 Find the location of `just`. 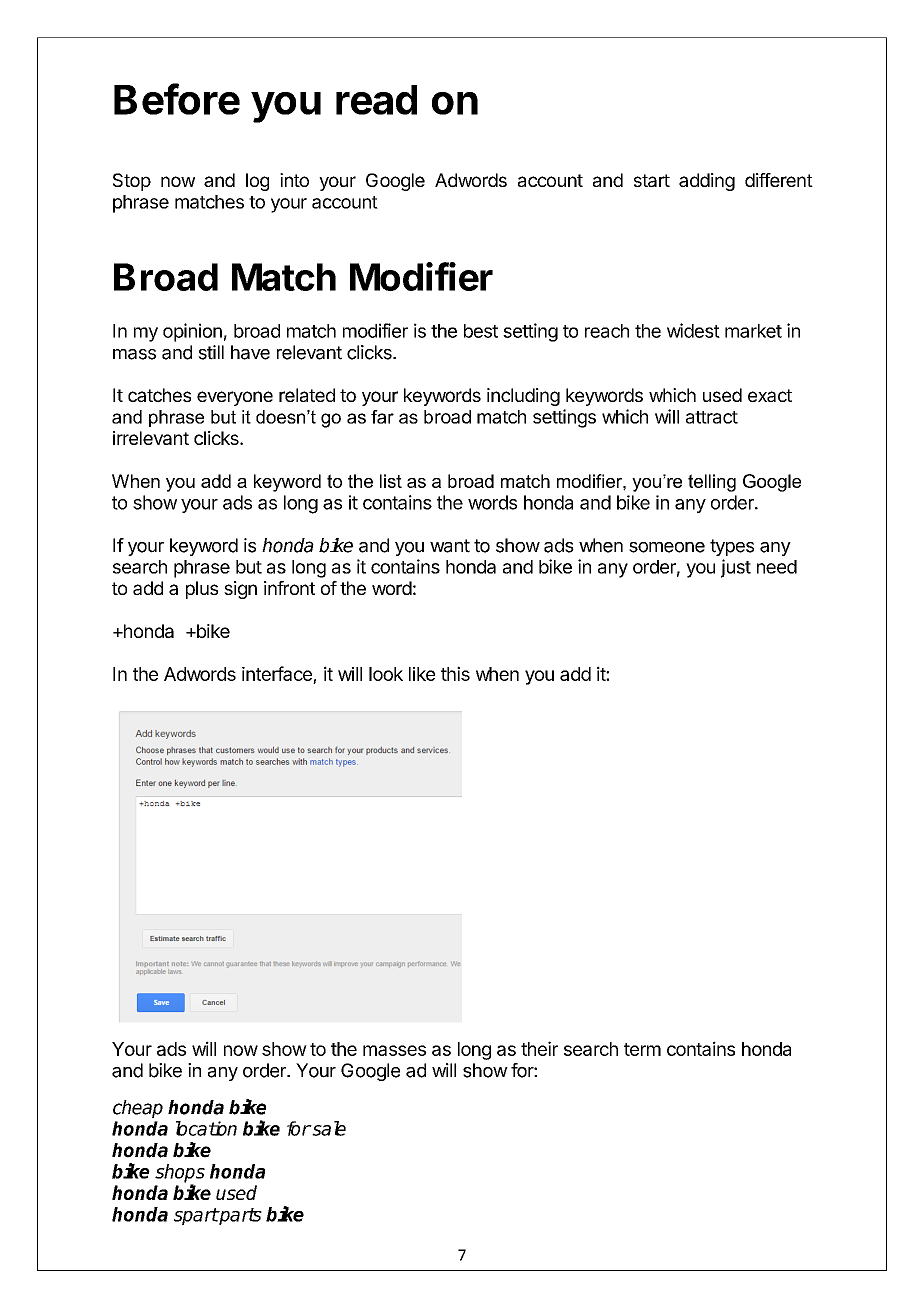

just is located at coordinates (736, 568).
